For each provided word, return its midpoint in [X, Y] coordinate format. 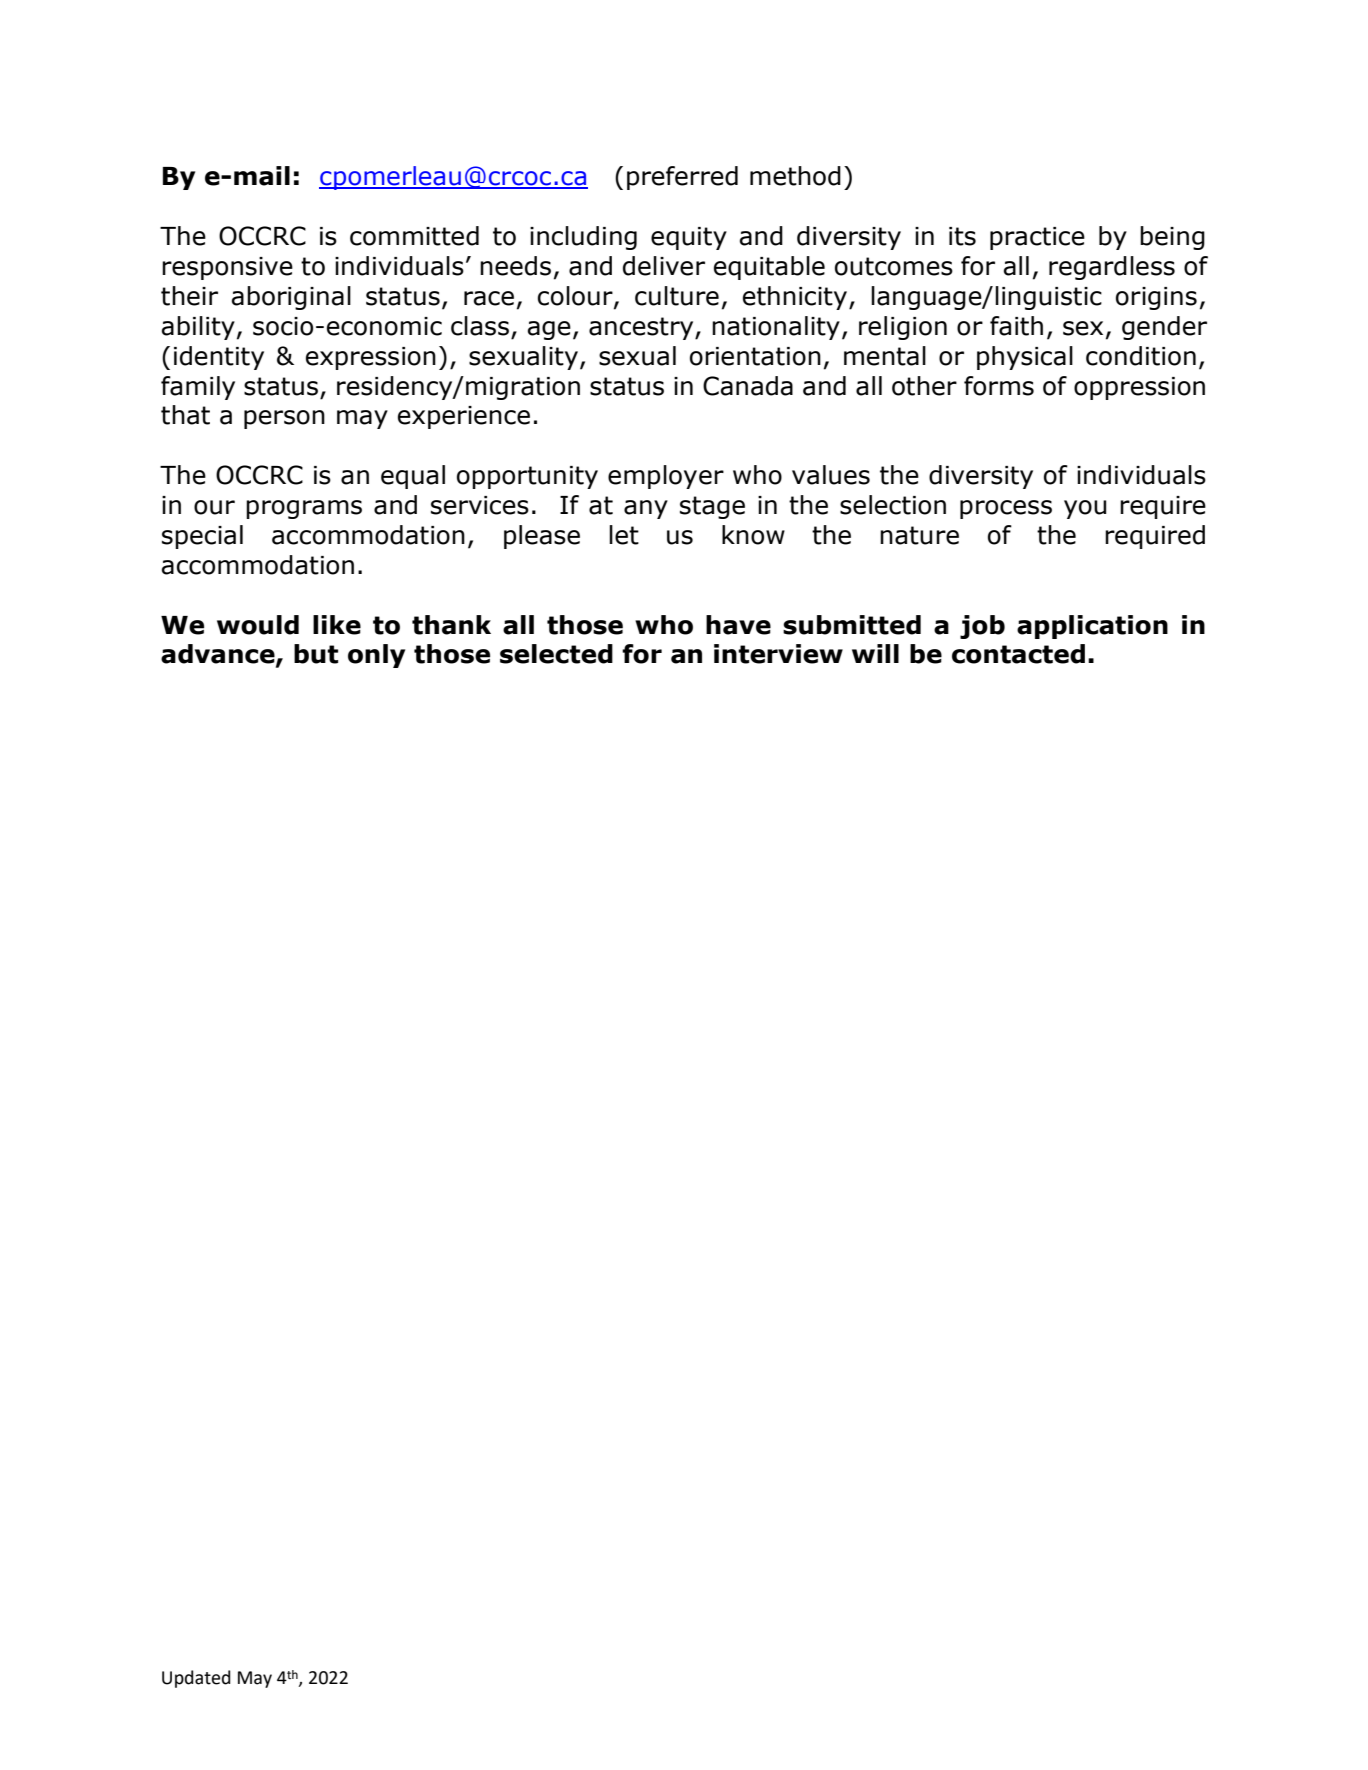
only [376, 656]
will [875, 653]
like [337, 625]
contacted [1018, 654]
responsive [227, 268]
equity [689, 238]
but [316, 654]
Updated [196, 1679]
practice [1037, 238]
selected [556, 654]
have [738, 625]
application [1092, 627]
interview [778, 654]
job [982, 627]
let [624, 535]
